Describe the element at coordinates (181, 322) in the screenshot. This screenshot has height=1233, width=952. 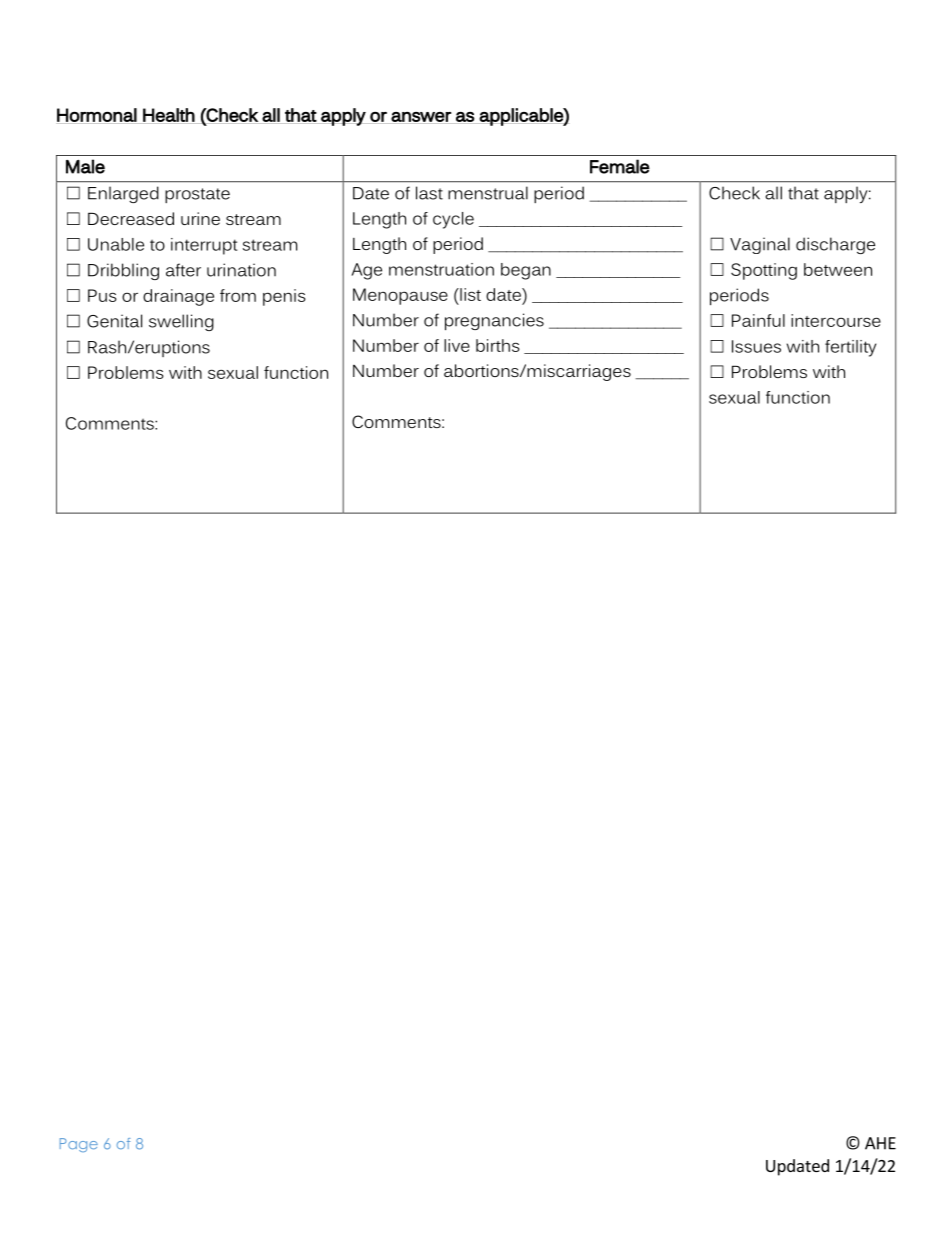
I see `swelling` at that location.
